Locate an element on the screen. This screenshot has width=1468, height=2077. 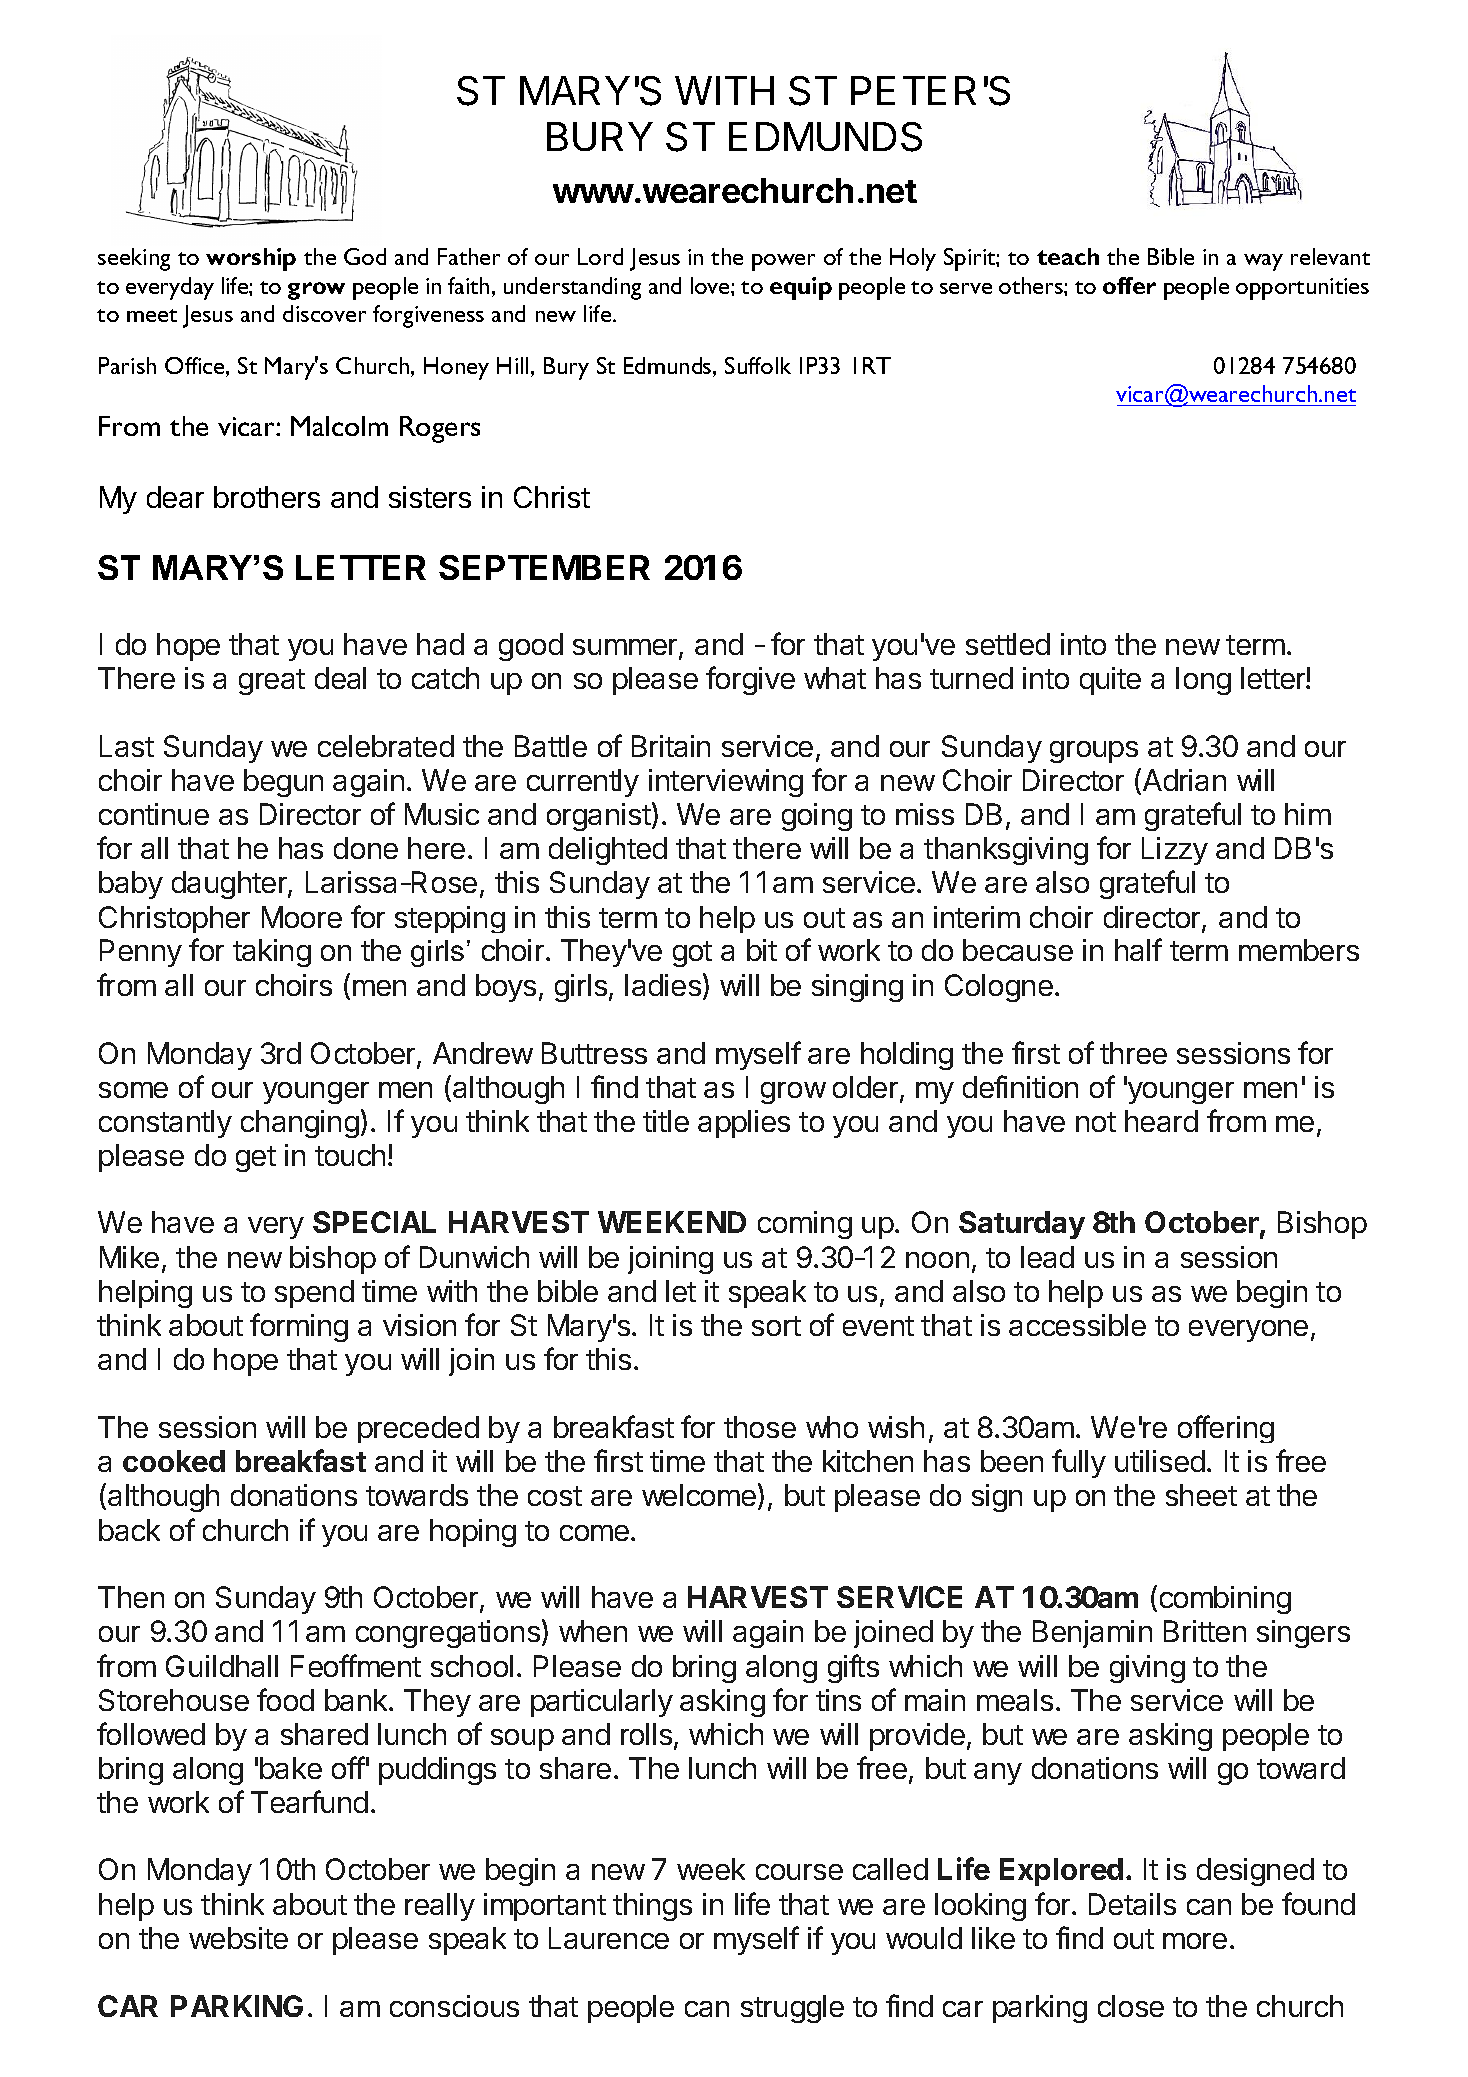
discover is located at coordinates (324, 313).
